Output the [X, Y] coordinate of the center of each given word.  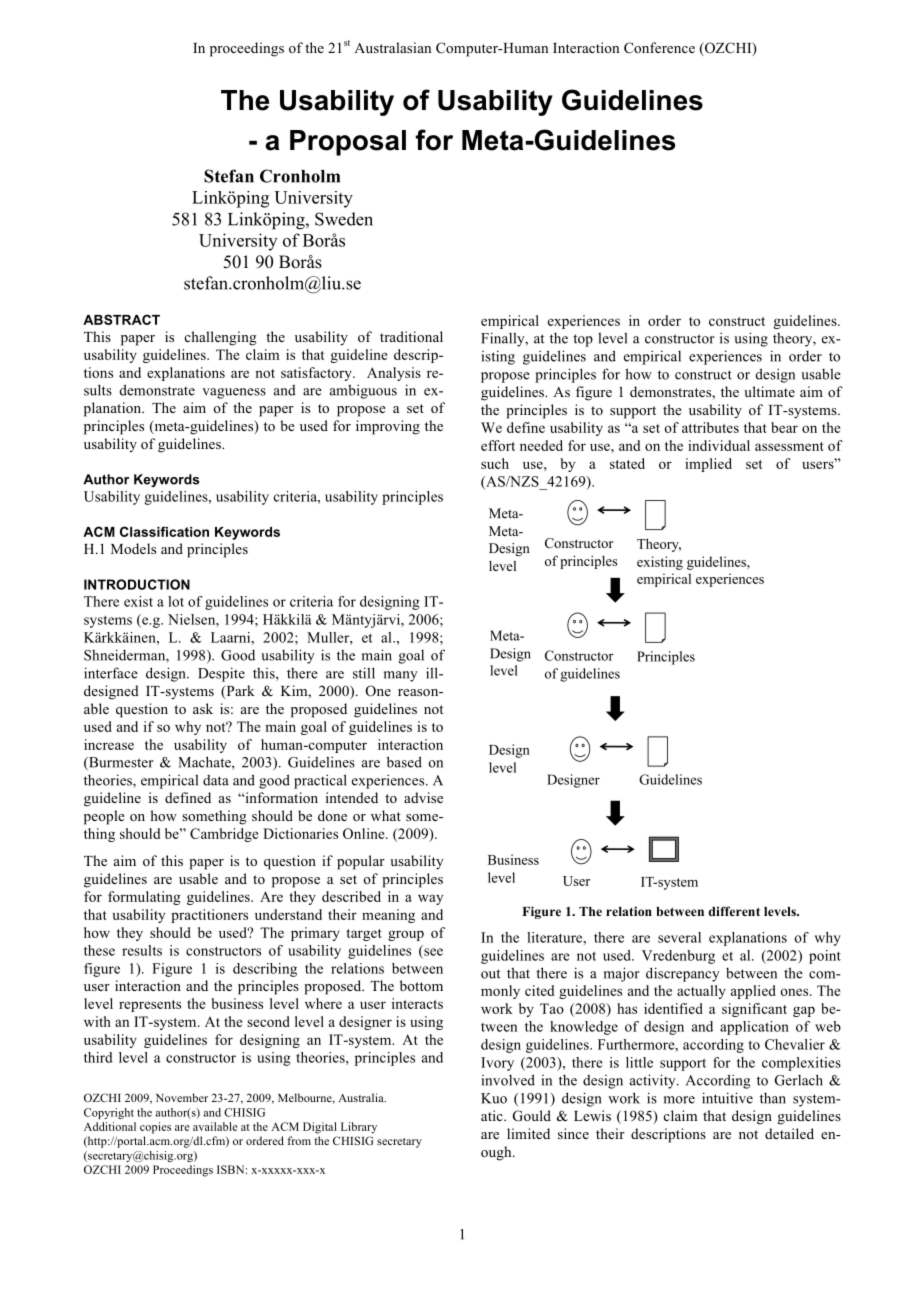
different [734, 911]
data [216, 780]
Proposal [348, 143]
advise [423, 797]
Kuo [494, 1098]
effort [498, 445]
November [182, 1097]
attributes [710, 427]
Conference [659, 48]
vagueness [234, 393]
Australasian [392, 47]
